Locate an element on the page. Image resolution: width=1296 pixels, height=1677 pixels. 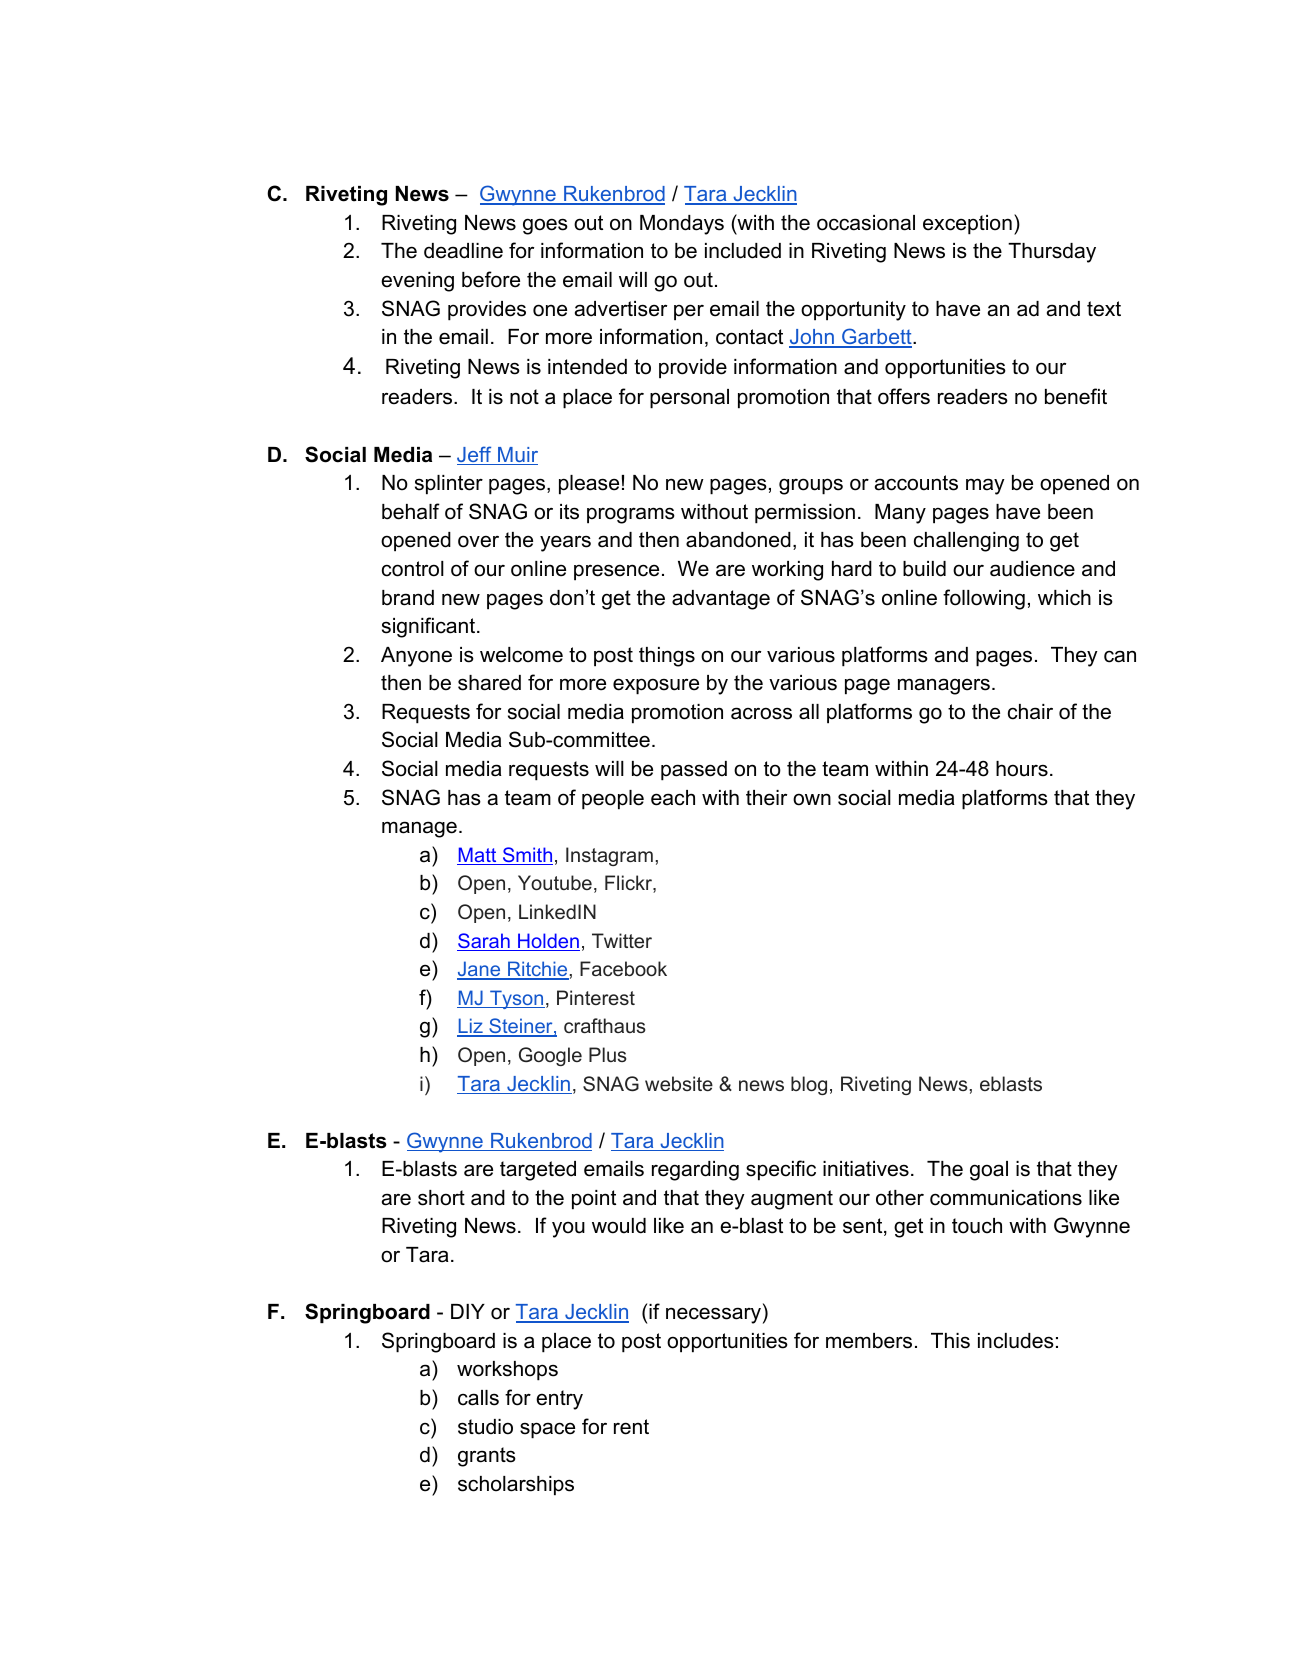
grants is located at coordinates (487, 1457).
